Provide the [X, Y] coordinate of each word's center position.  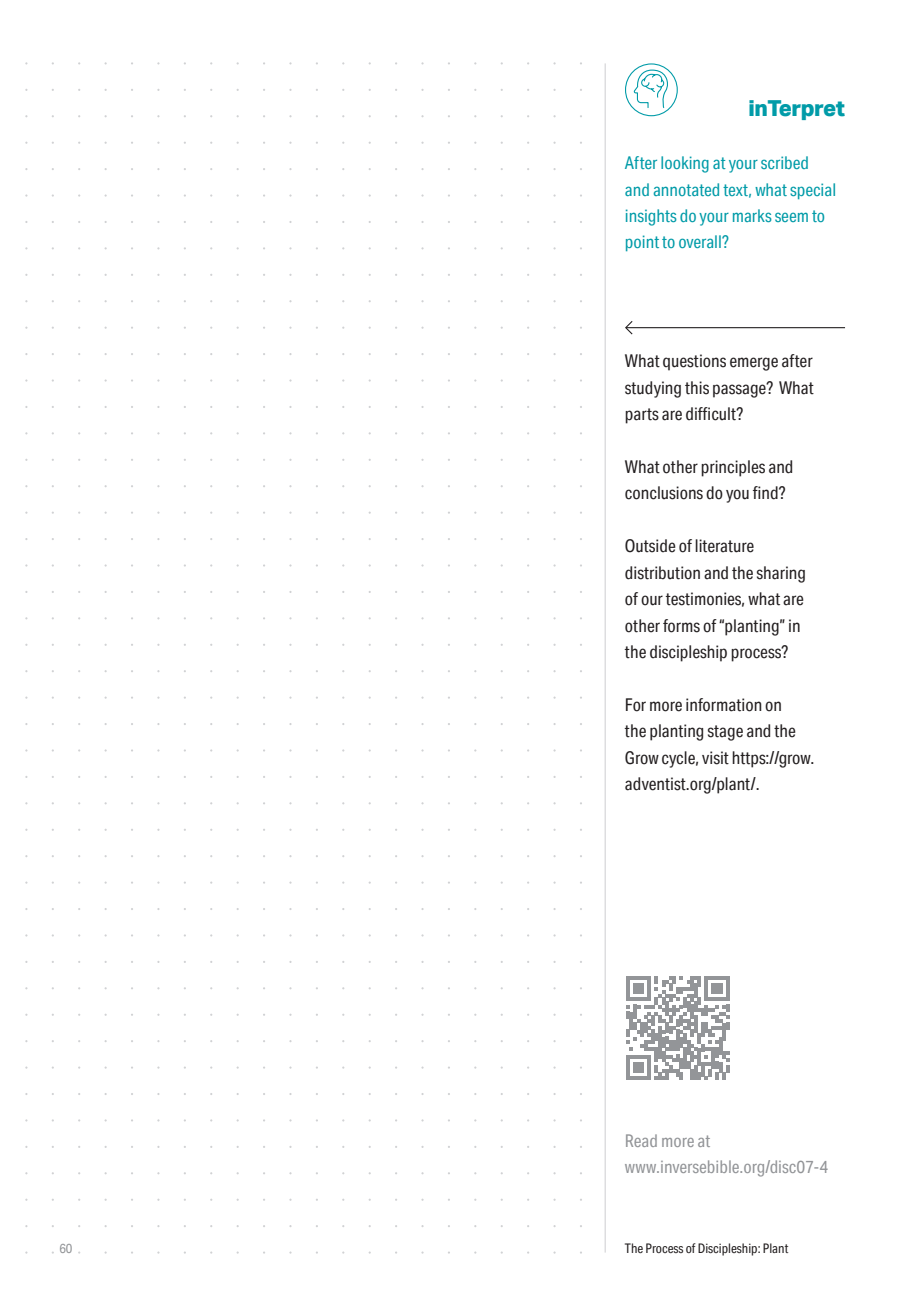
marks [752, 215]
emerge [754, 364]
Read [641, 1140]
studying [653, 389]
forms [681, 626]
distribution [662, 573]
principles [733, 468]
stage [725, 733]
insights [651, 217]
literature [724, 546]
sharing [781, 574]
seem [791, 217]
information [724, 705]
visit [715, 758]
